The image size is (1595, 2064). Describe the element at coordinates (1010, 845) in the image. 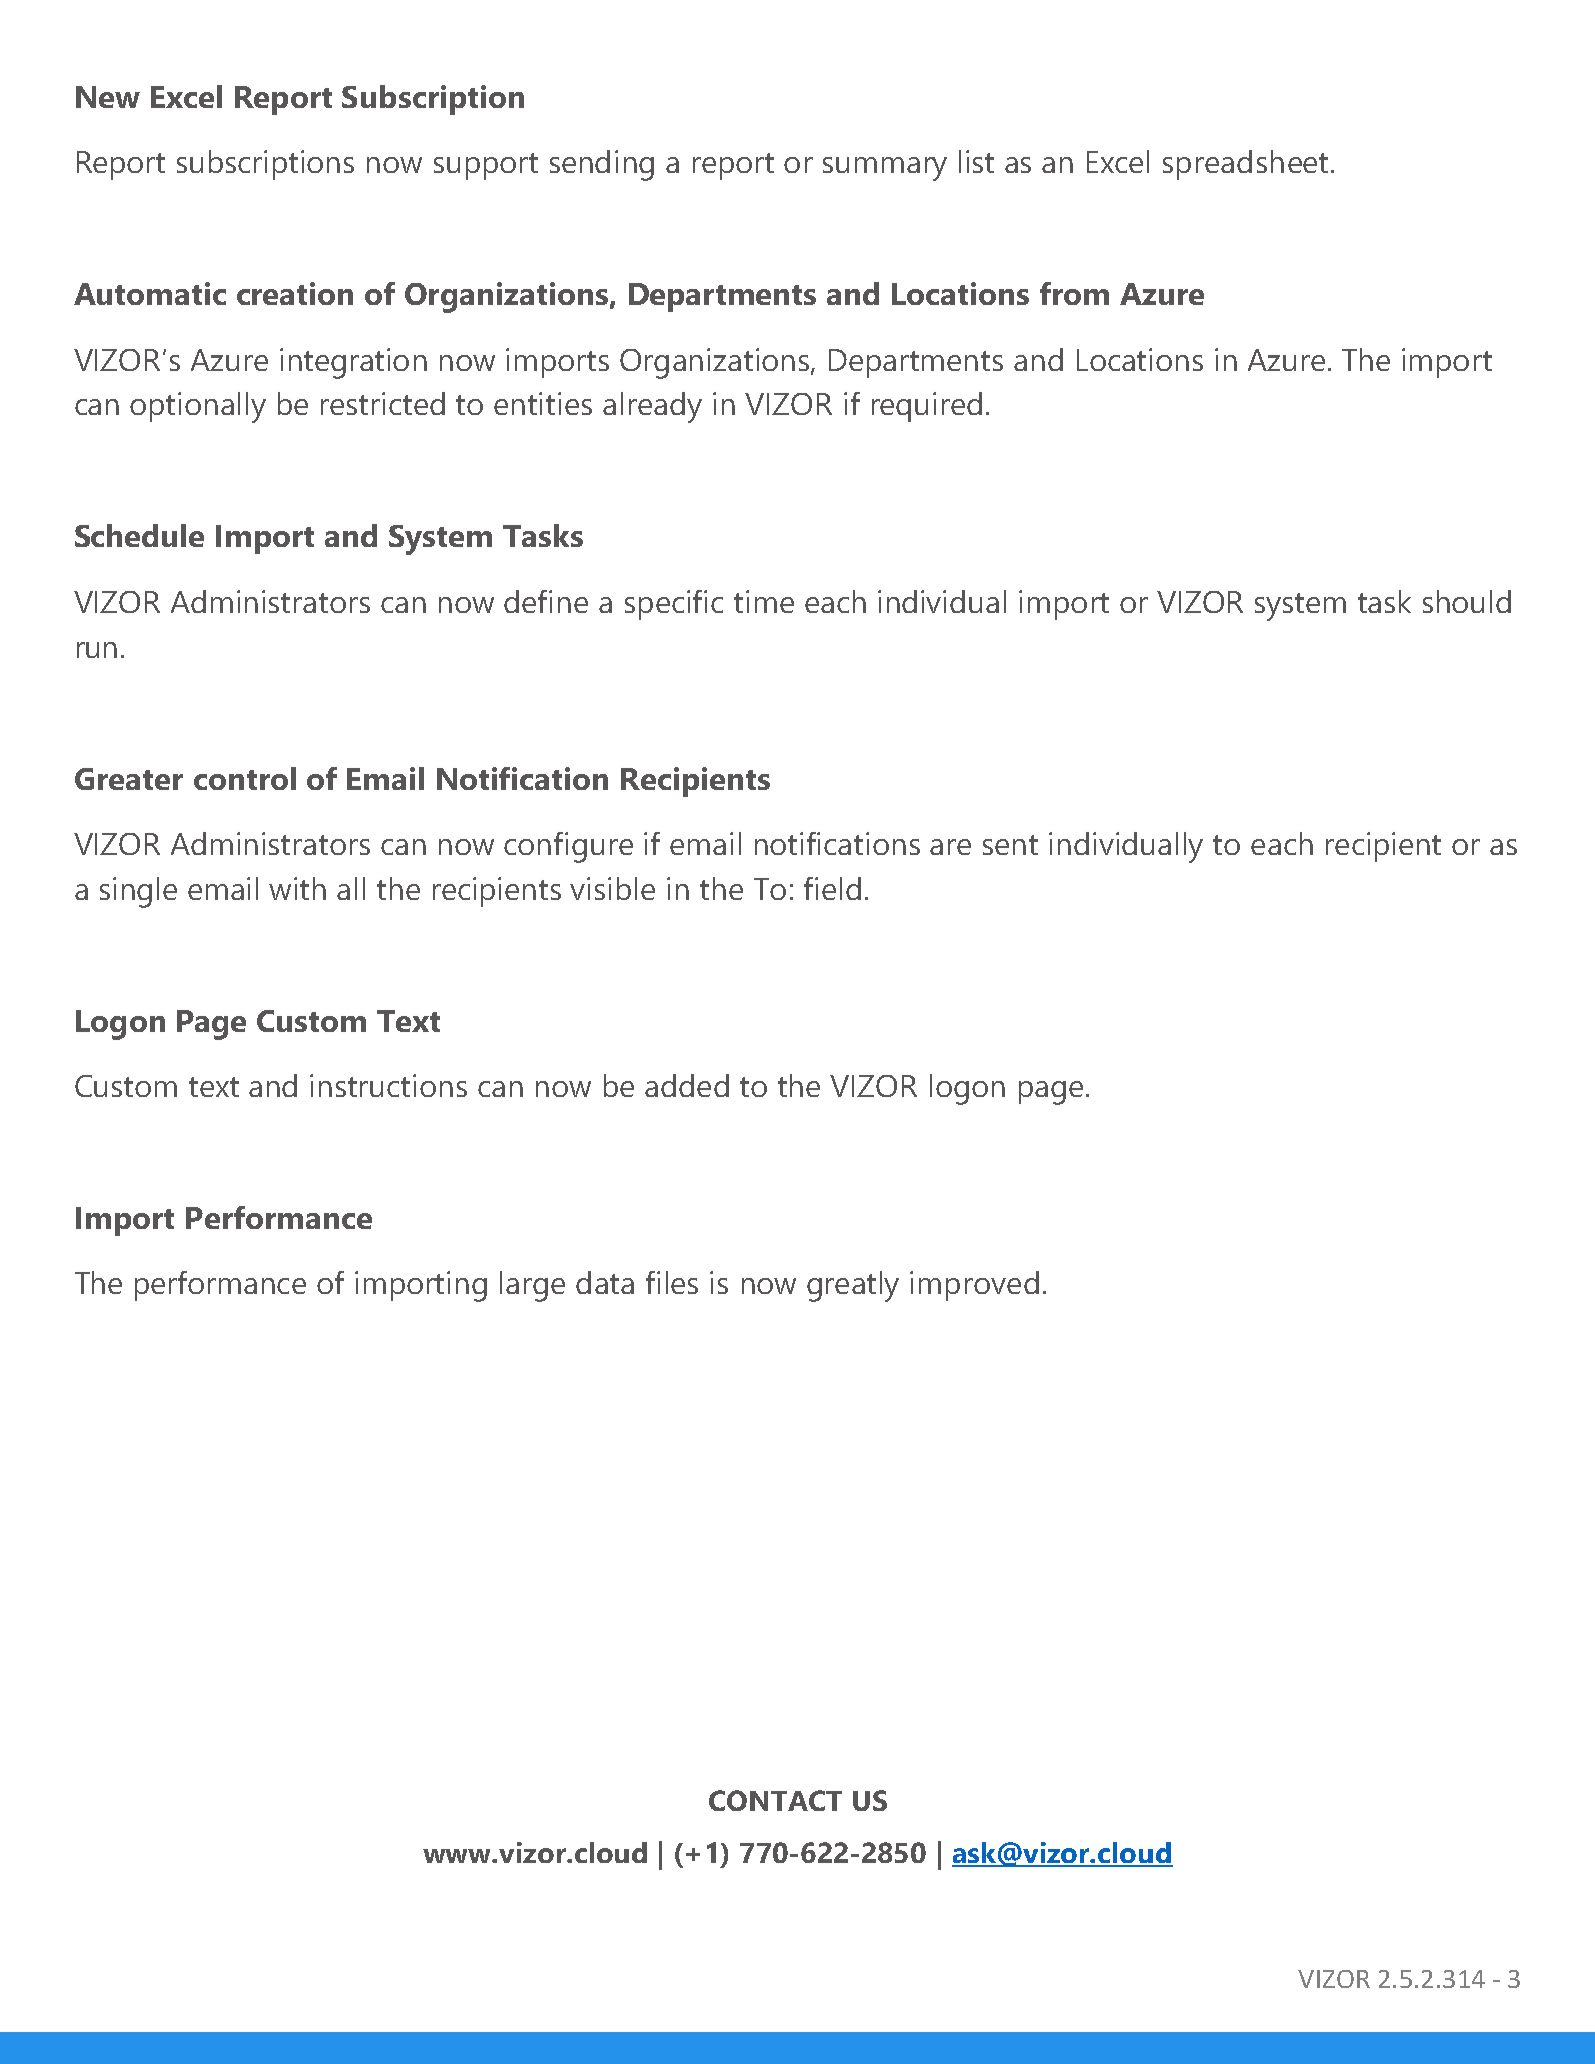

I see `sent` at that location.
